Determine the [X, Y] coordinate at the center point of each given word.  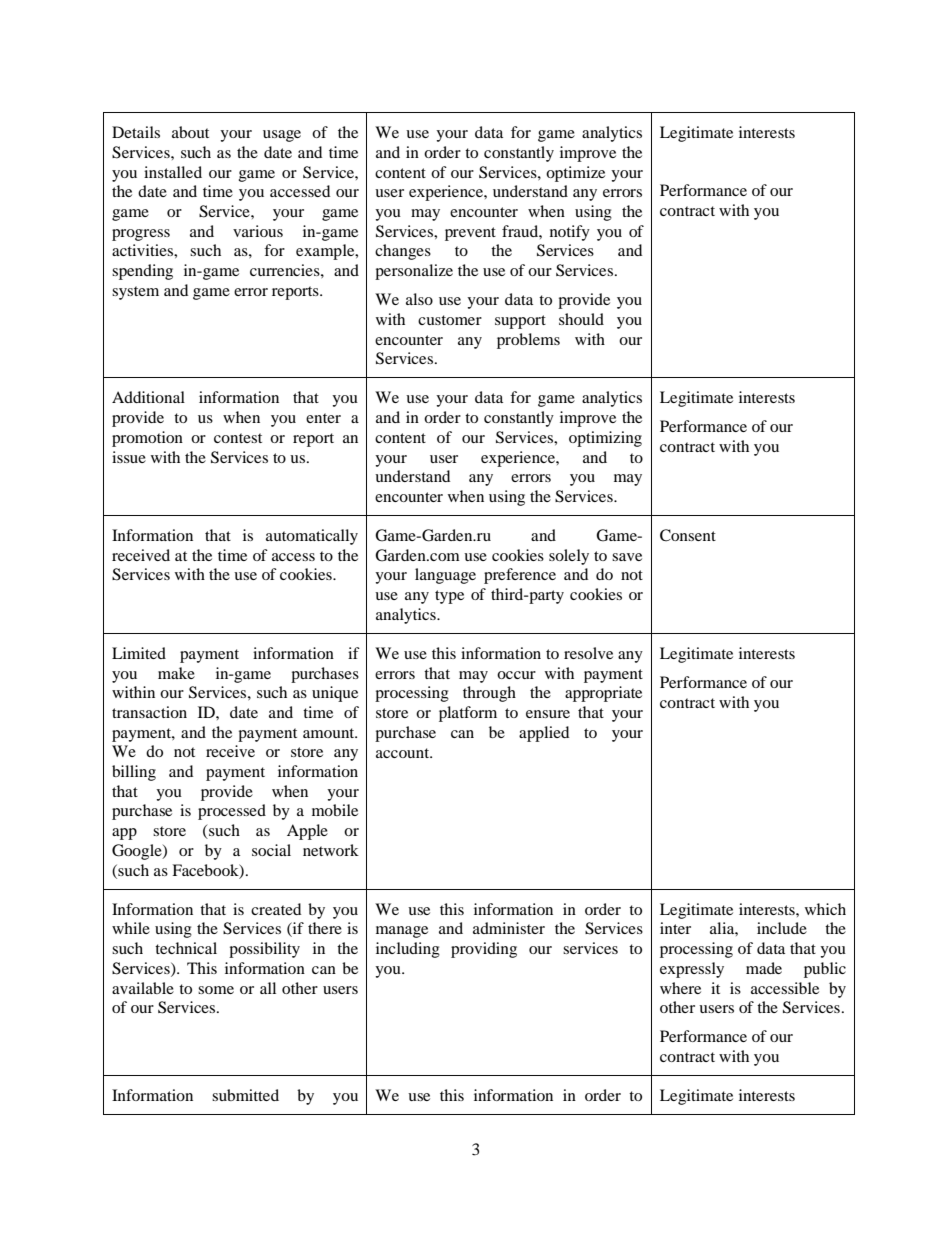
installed [173, 172]
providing [484, 950]
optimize [575, 174]
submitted [245, 1095]
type [449, 597]
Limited [139, 653]
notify [570, 233]
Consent [688, 535]
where [680, 988]
